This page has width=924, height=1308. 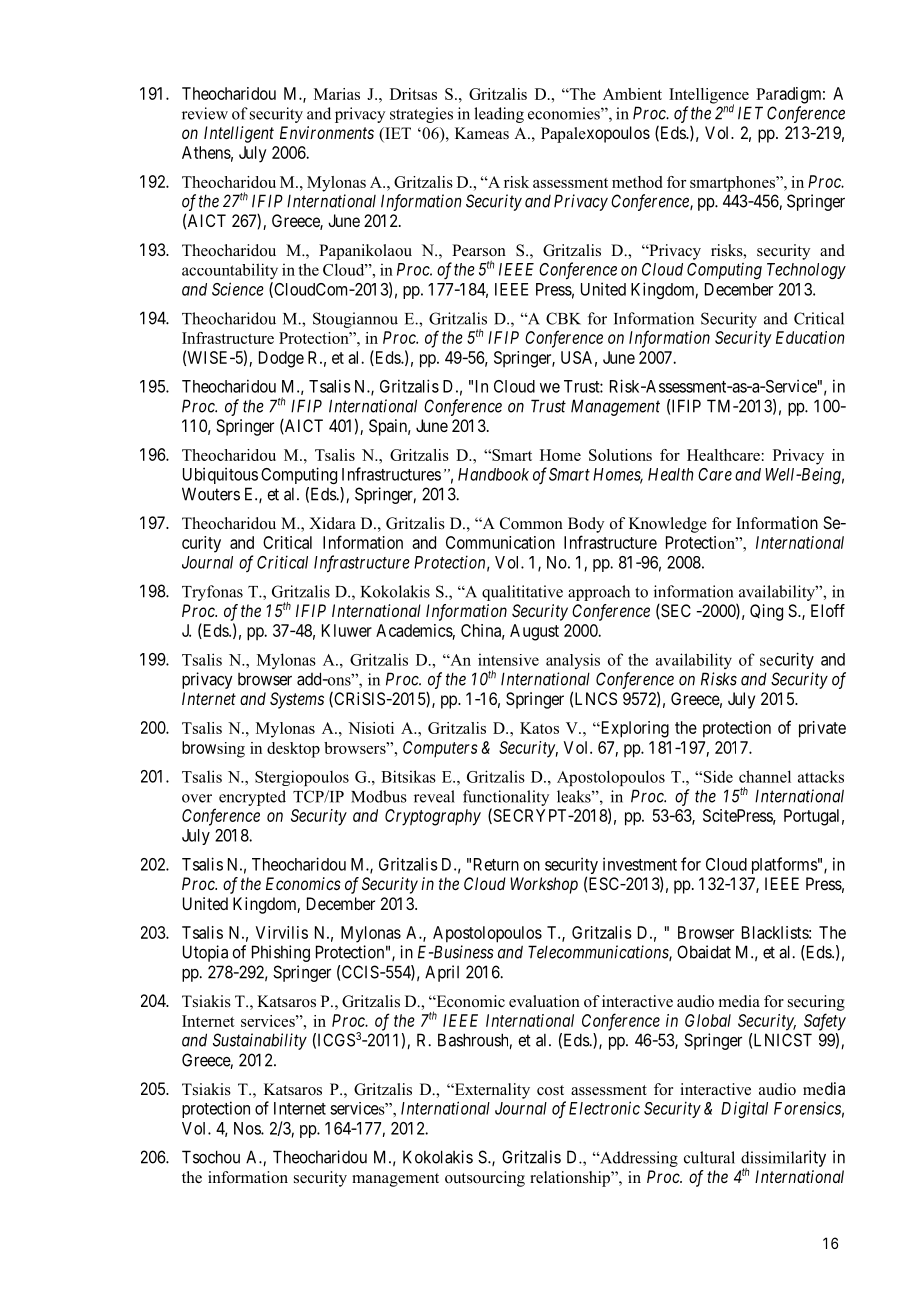 I want to click on Nos, so click(x=248, y=1128).
